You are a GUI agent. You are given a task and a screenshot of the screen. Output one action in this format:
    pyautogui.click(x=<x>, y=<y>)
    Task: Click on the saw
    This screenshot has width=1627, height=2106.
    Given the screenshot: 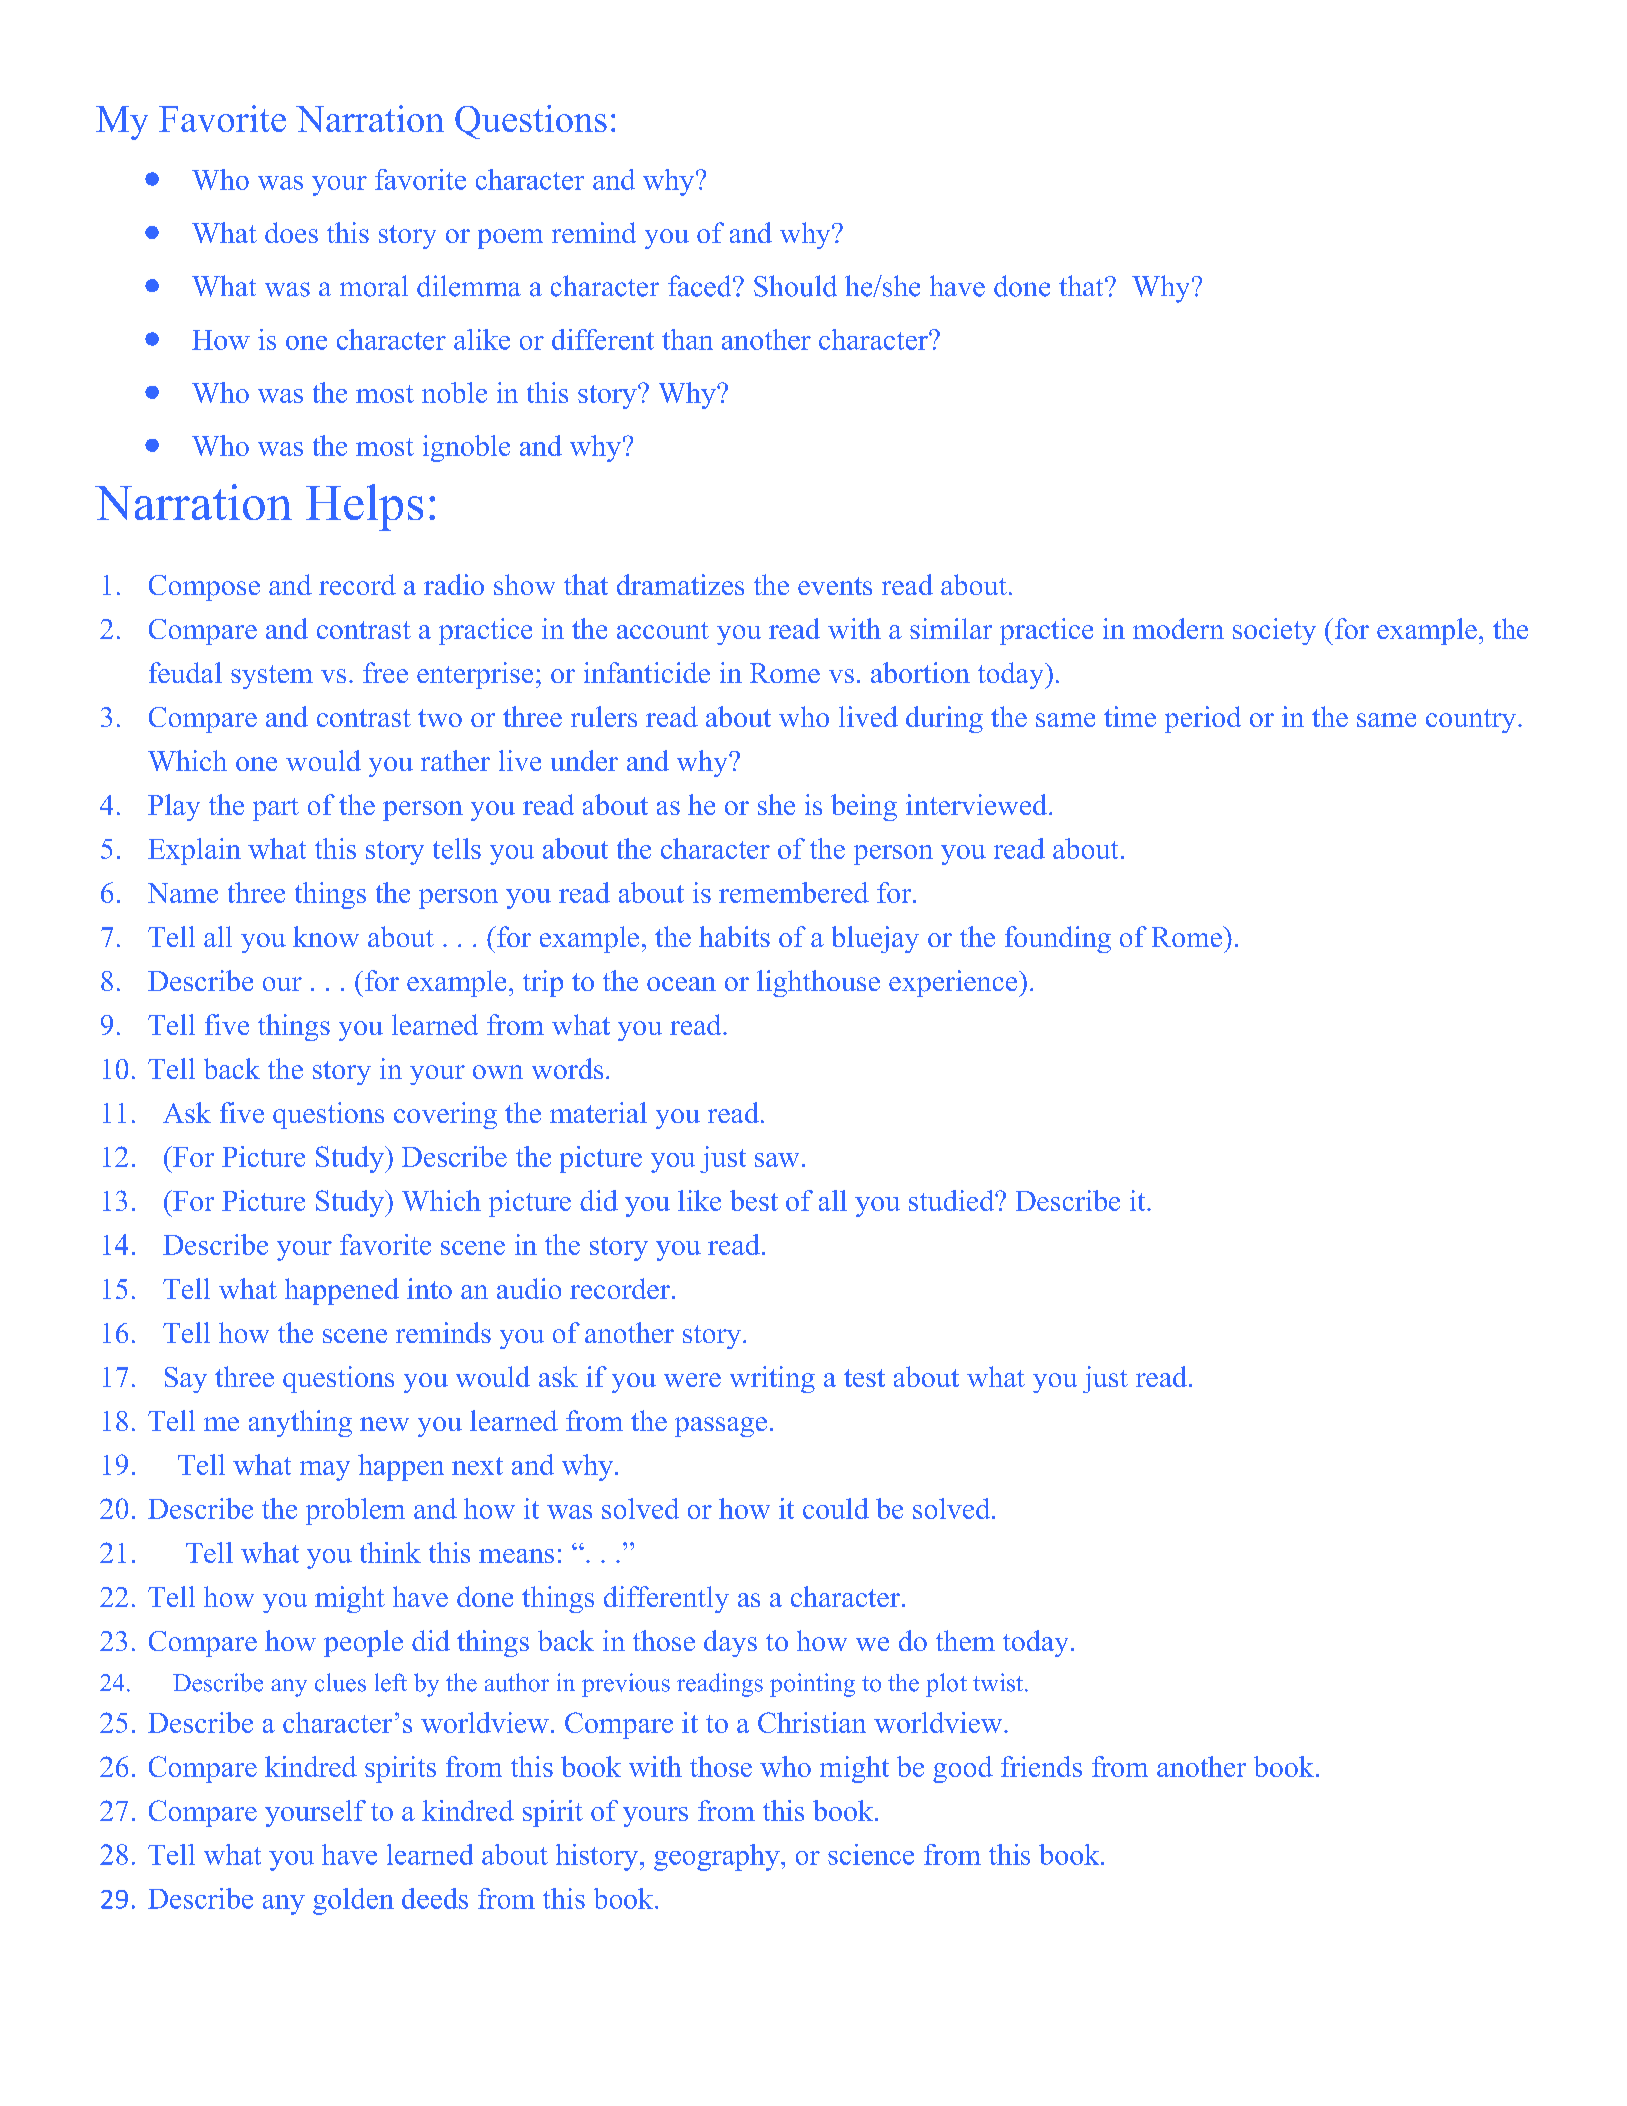 What is the action you would take?
    pyautogui.click(x=777, y=1160)
